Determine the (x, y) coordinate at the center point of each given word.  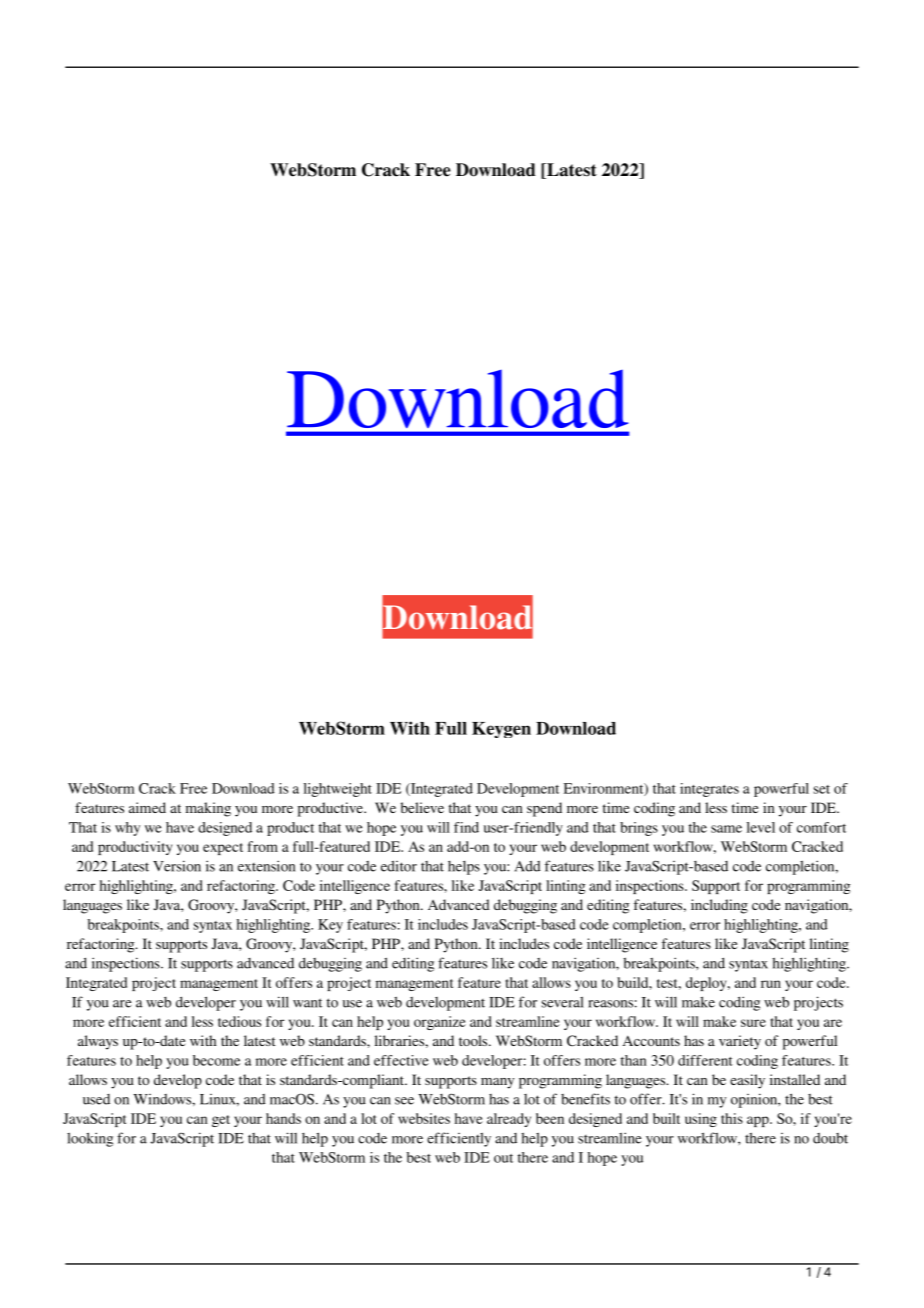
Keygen (501, 730)
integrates (709, 790)
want (307, 1003)
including (719, 906)
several (563, 1002)
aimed (147, 807)
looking (90, 1139)
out (503, 1158)
